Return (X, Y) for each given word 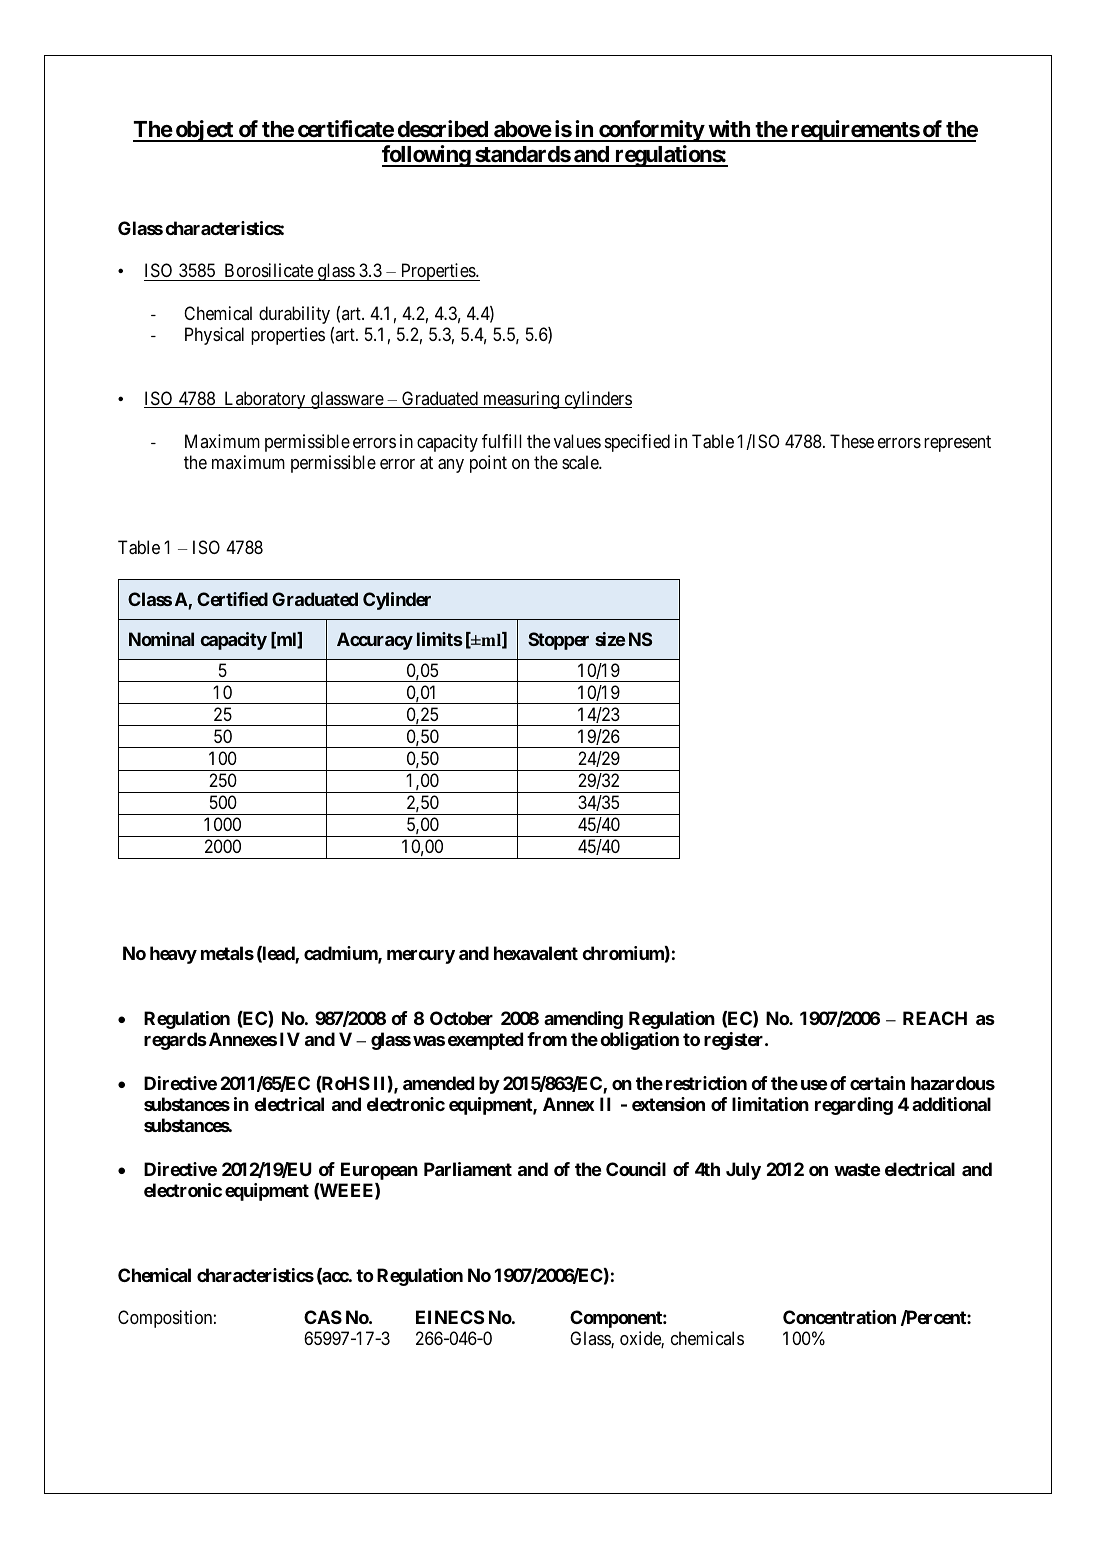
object (204, 131)
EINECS (450, 1317)
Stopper (558, 641)
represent (957, 443)
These (852, 441)
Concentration (839, 1317)
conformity (651, 131)
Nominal (161, 639)
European (379, 1171)
